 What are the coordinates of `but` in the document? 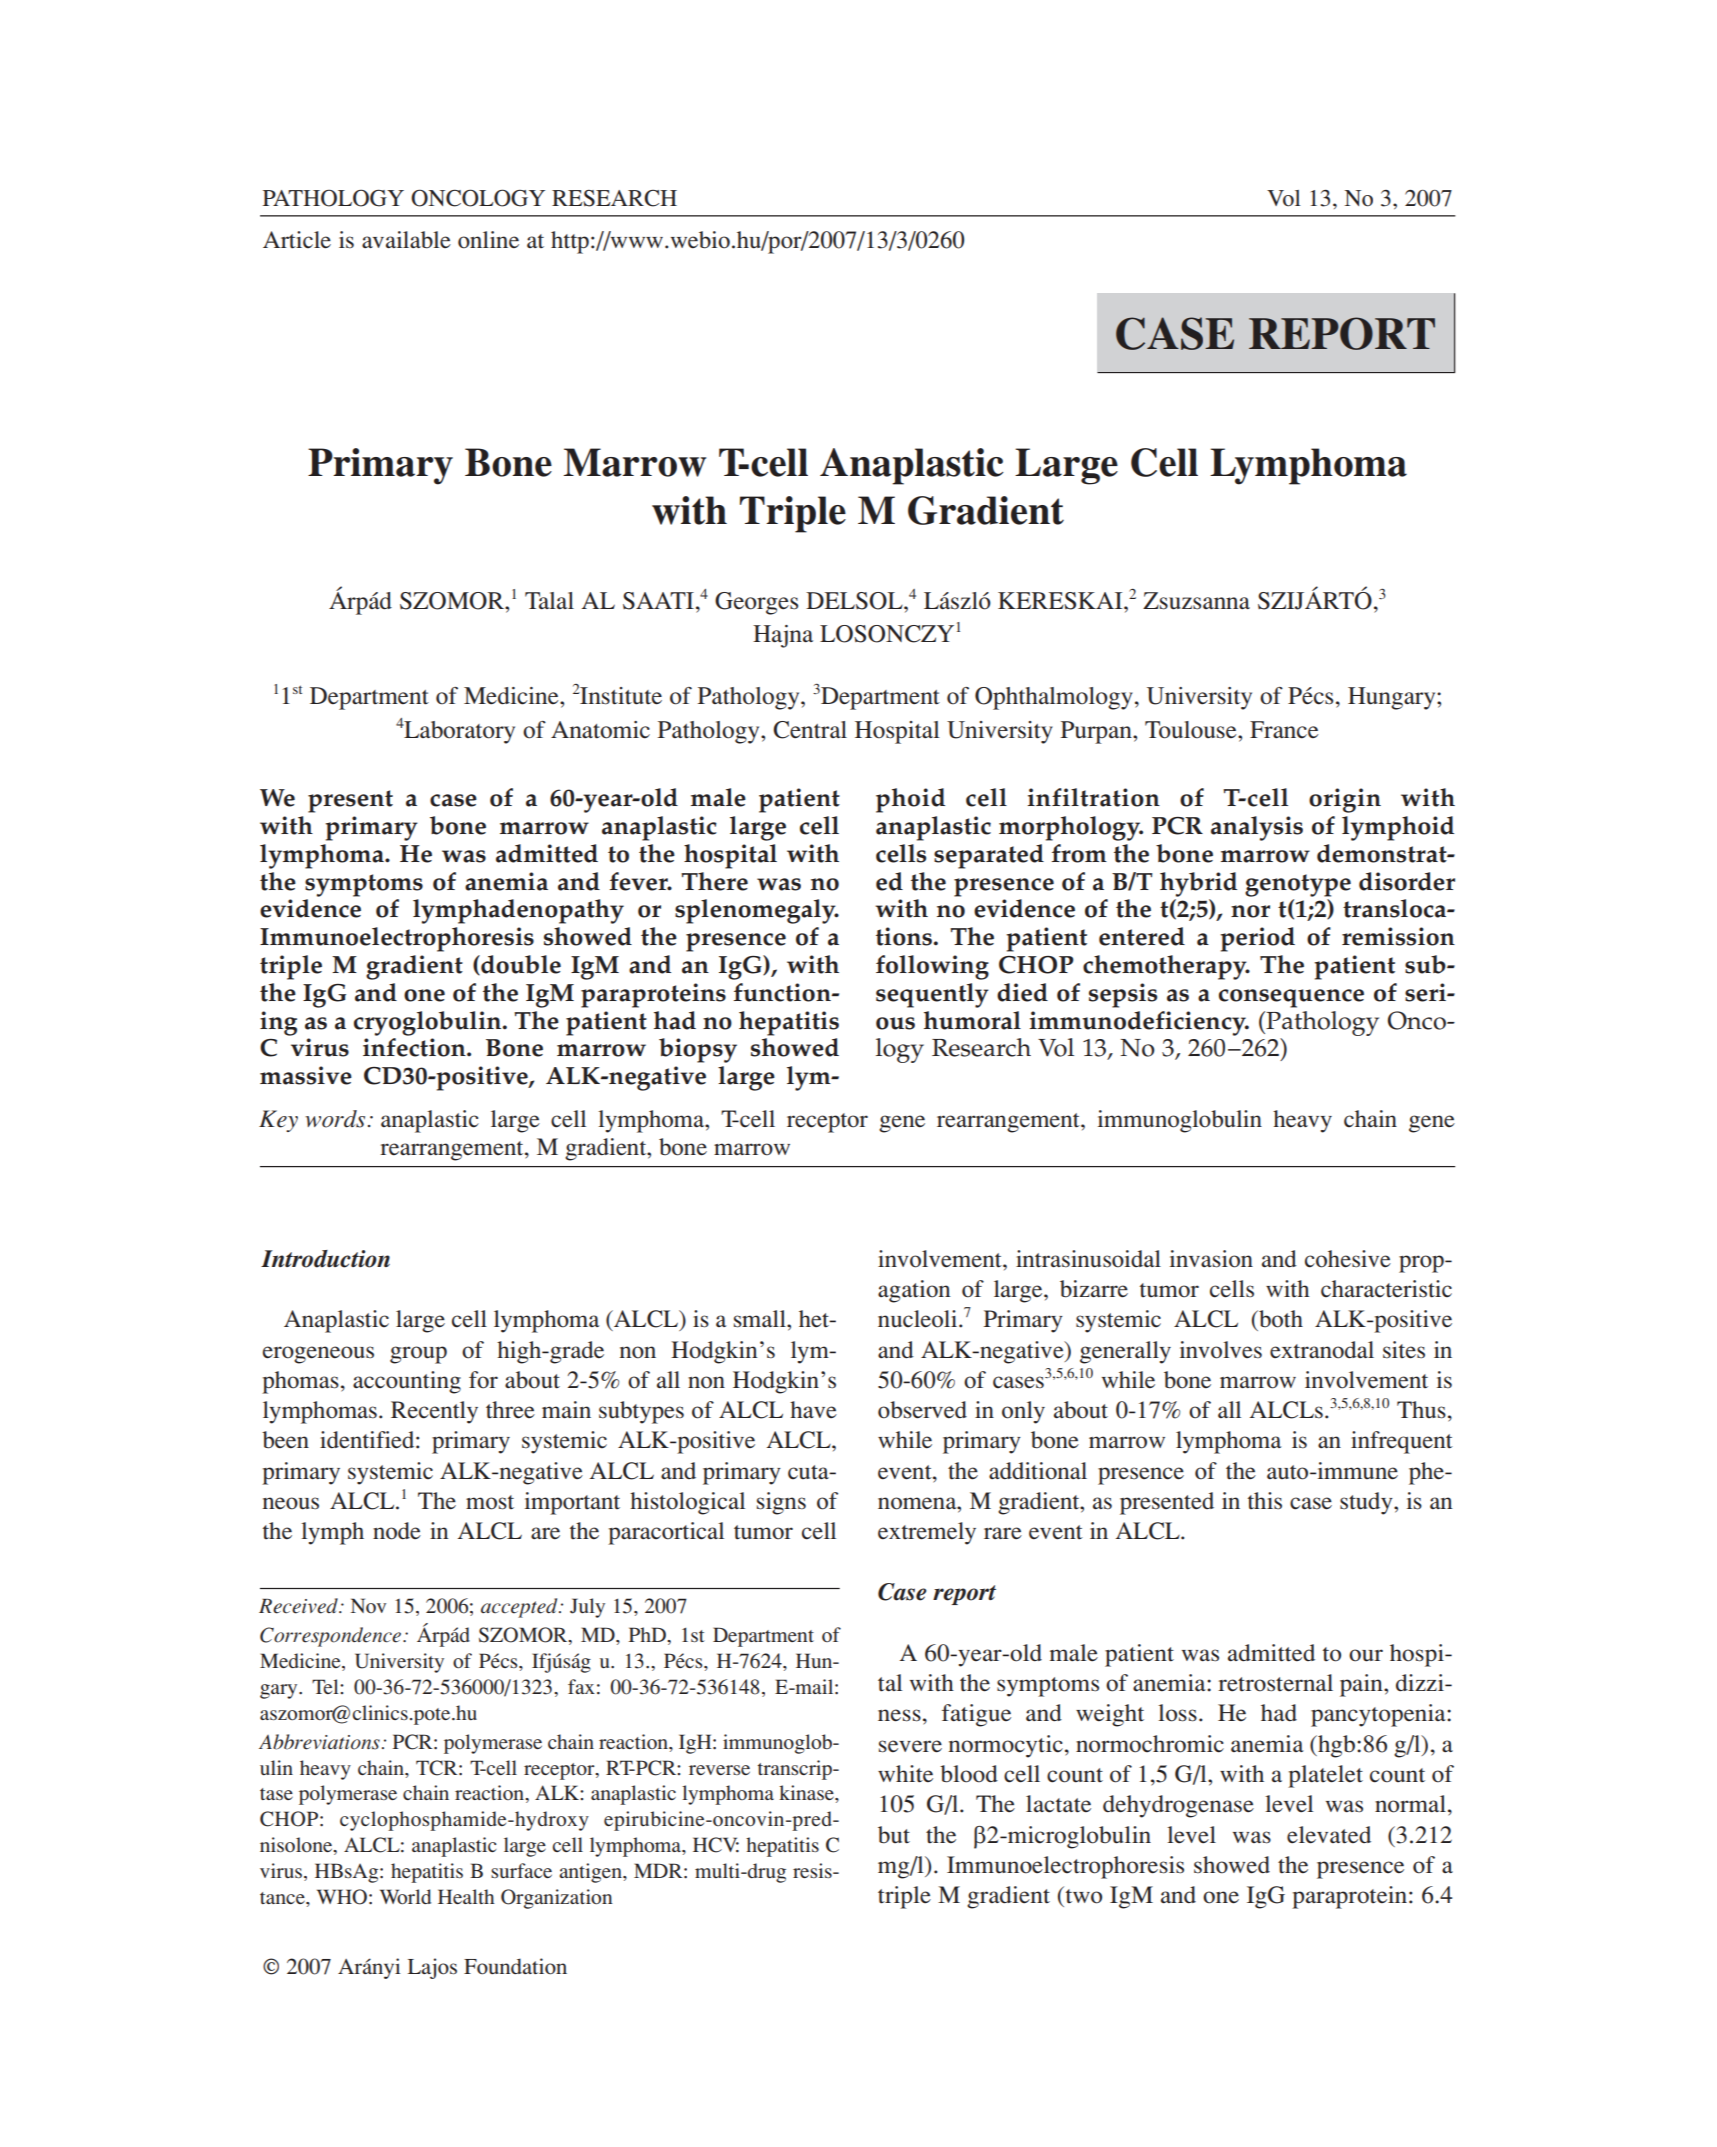 It's located at (894, 1835).
